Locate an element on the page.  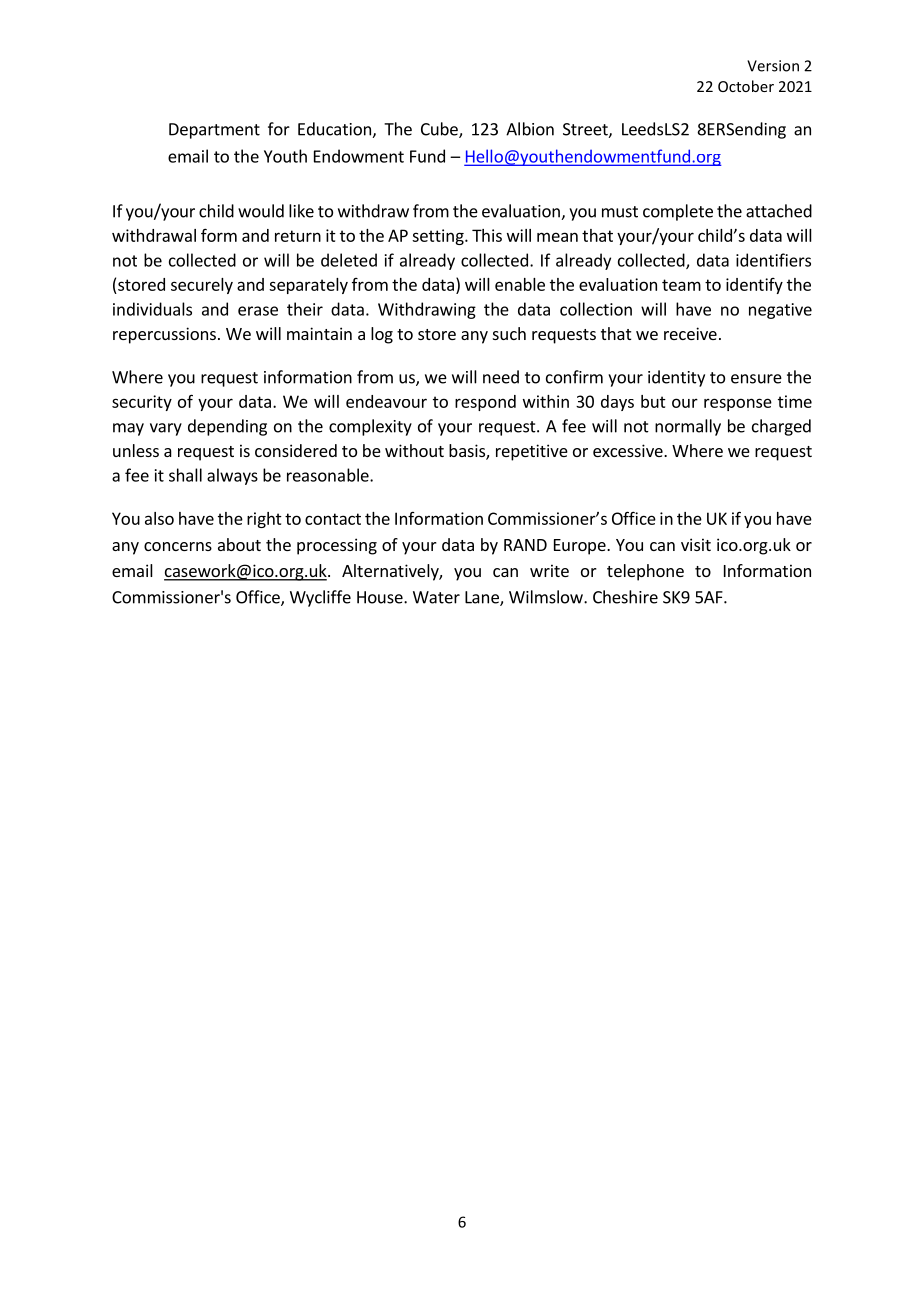
telephone is located at coordinates (645, 572).
